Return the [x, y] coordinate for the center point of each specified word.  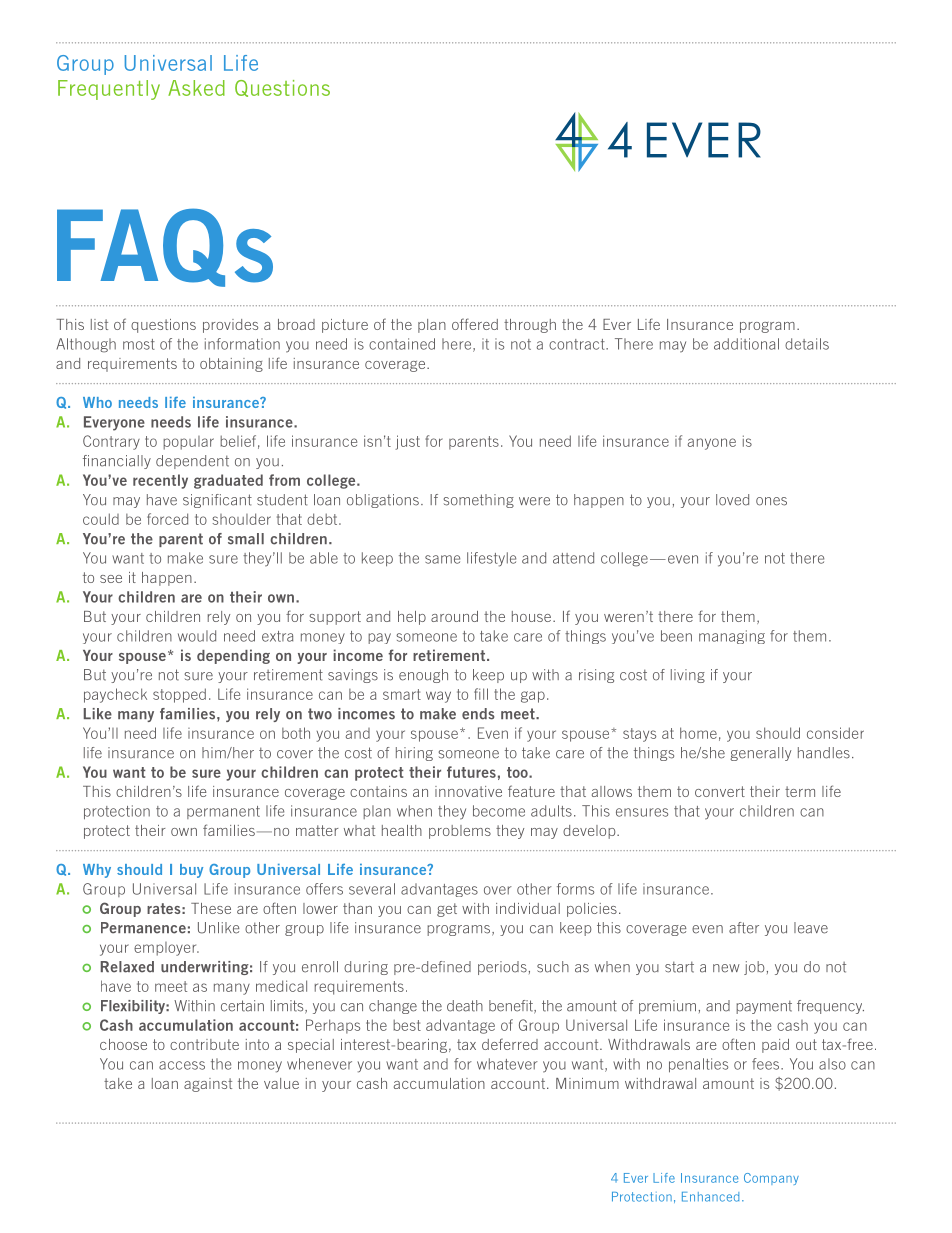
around [454, 616]
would [197, 636]
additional [746, 344]
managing [732, 637]
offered [475, 324]
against [208, 1085]
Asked [196, 88]
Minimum [587, 1083]
